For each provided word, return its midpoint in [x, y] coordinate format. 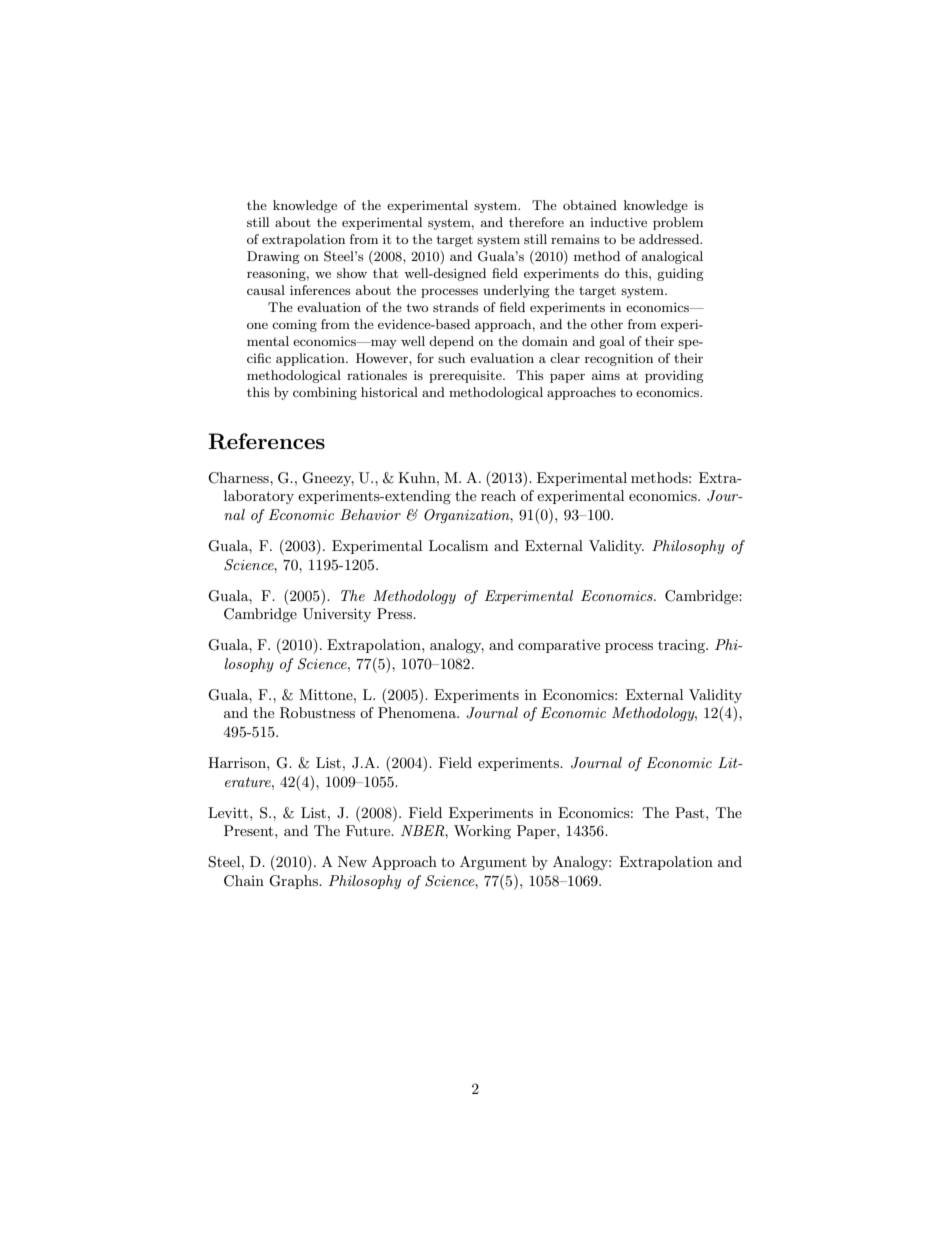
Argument [493, 863]
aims [606, 375]
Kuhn [418, 477]
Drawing [273, 257]
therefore [536, 222]
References [266, 441]
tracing [682, 646]
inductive [618, 222]
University [337, 615]
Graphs [294, 882]
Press [395, 613]
